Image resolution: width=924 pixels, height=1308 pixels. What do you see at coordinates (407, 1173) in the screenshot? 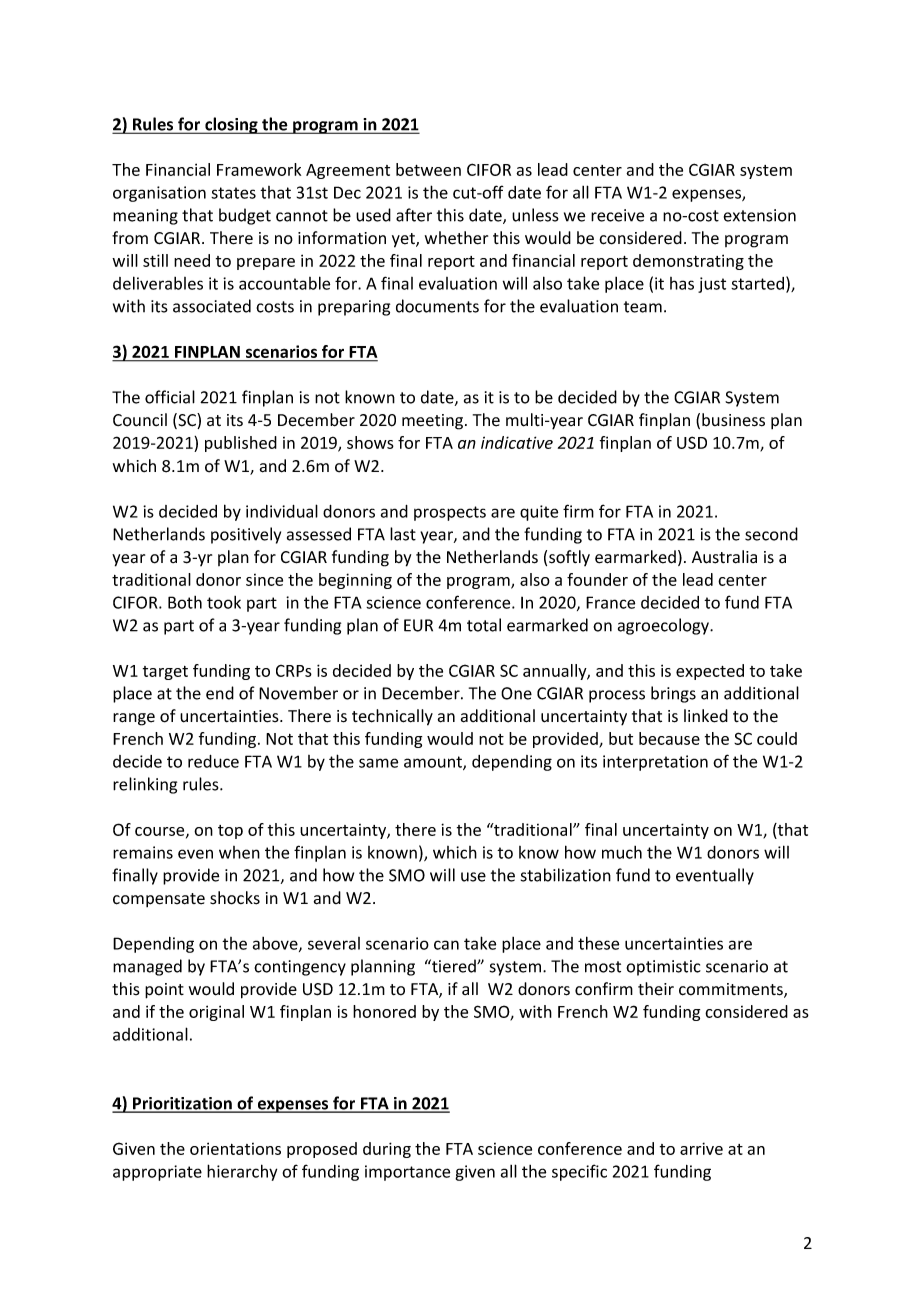
I see `importance` at bounding box center [407, 1173].
